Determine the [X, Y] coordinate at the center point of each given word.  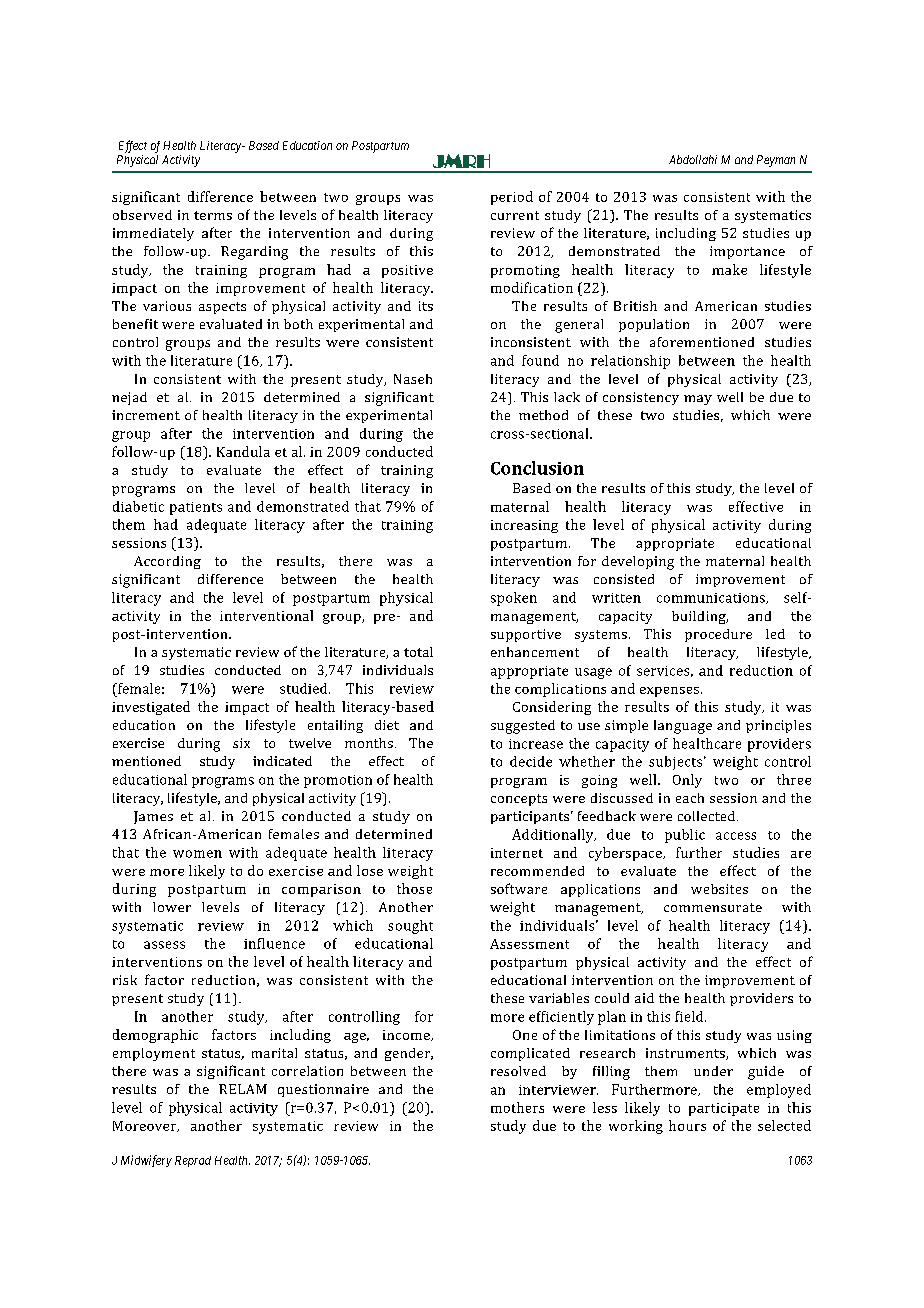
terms [213, 215]
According [167, 562]
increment [146, 415]
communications [712, 598]
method [543, 415]
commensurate [713, 907]
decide [531, 761]
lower [172, 907]
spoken [514, 599]
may [698, 400]
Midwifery [146, 1161]
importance [747, 252]
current [515, 215]
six [241, 743]
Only [687, 781]
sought [410, 927]
